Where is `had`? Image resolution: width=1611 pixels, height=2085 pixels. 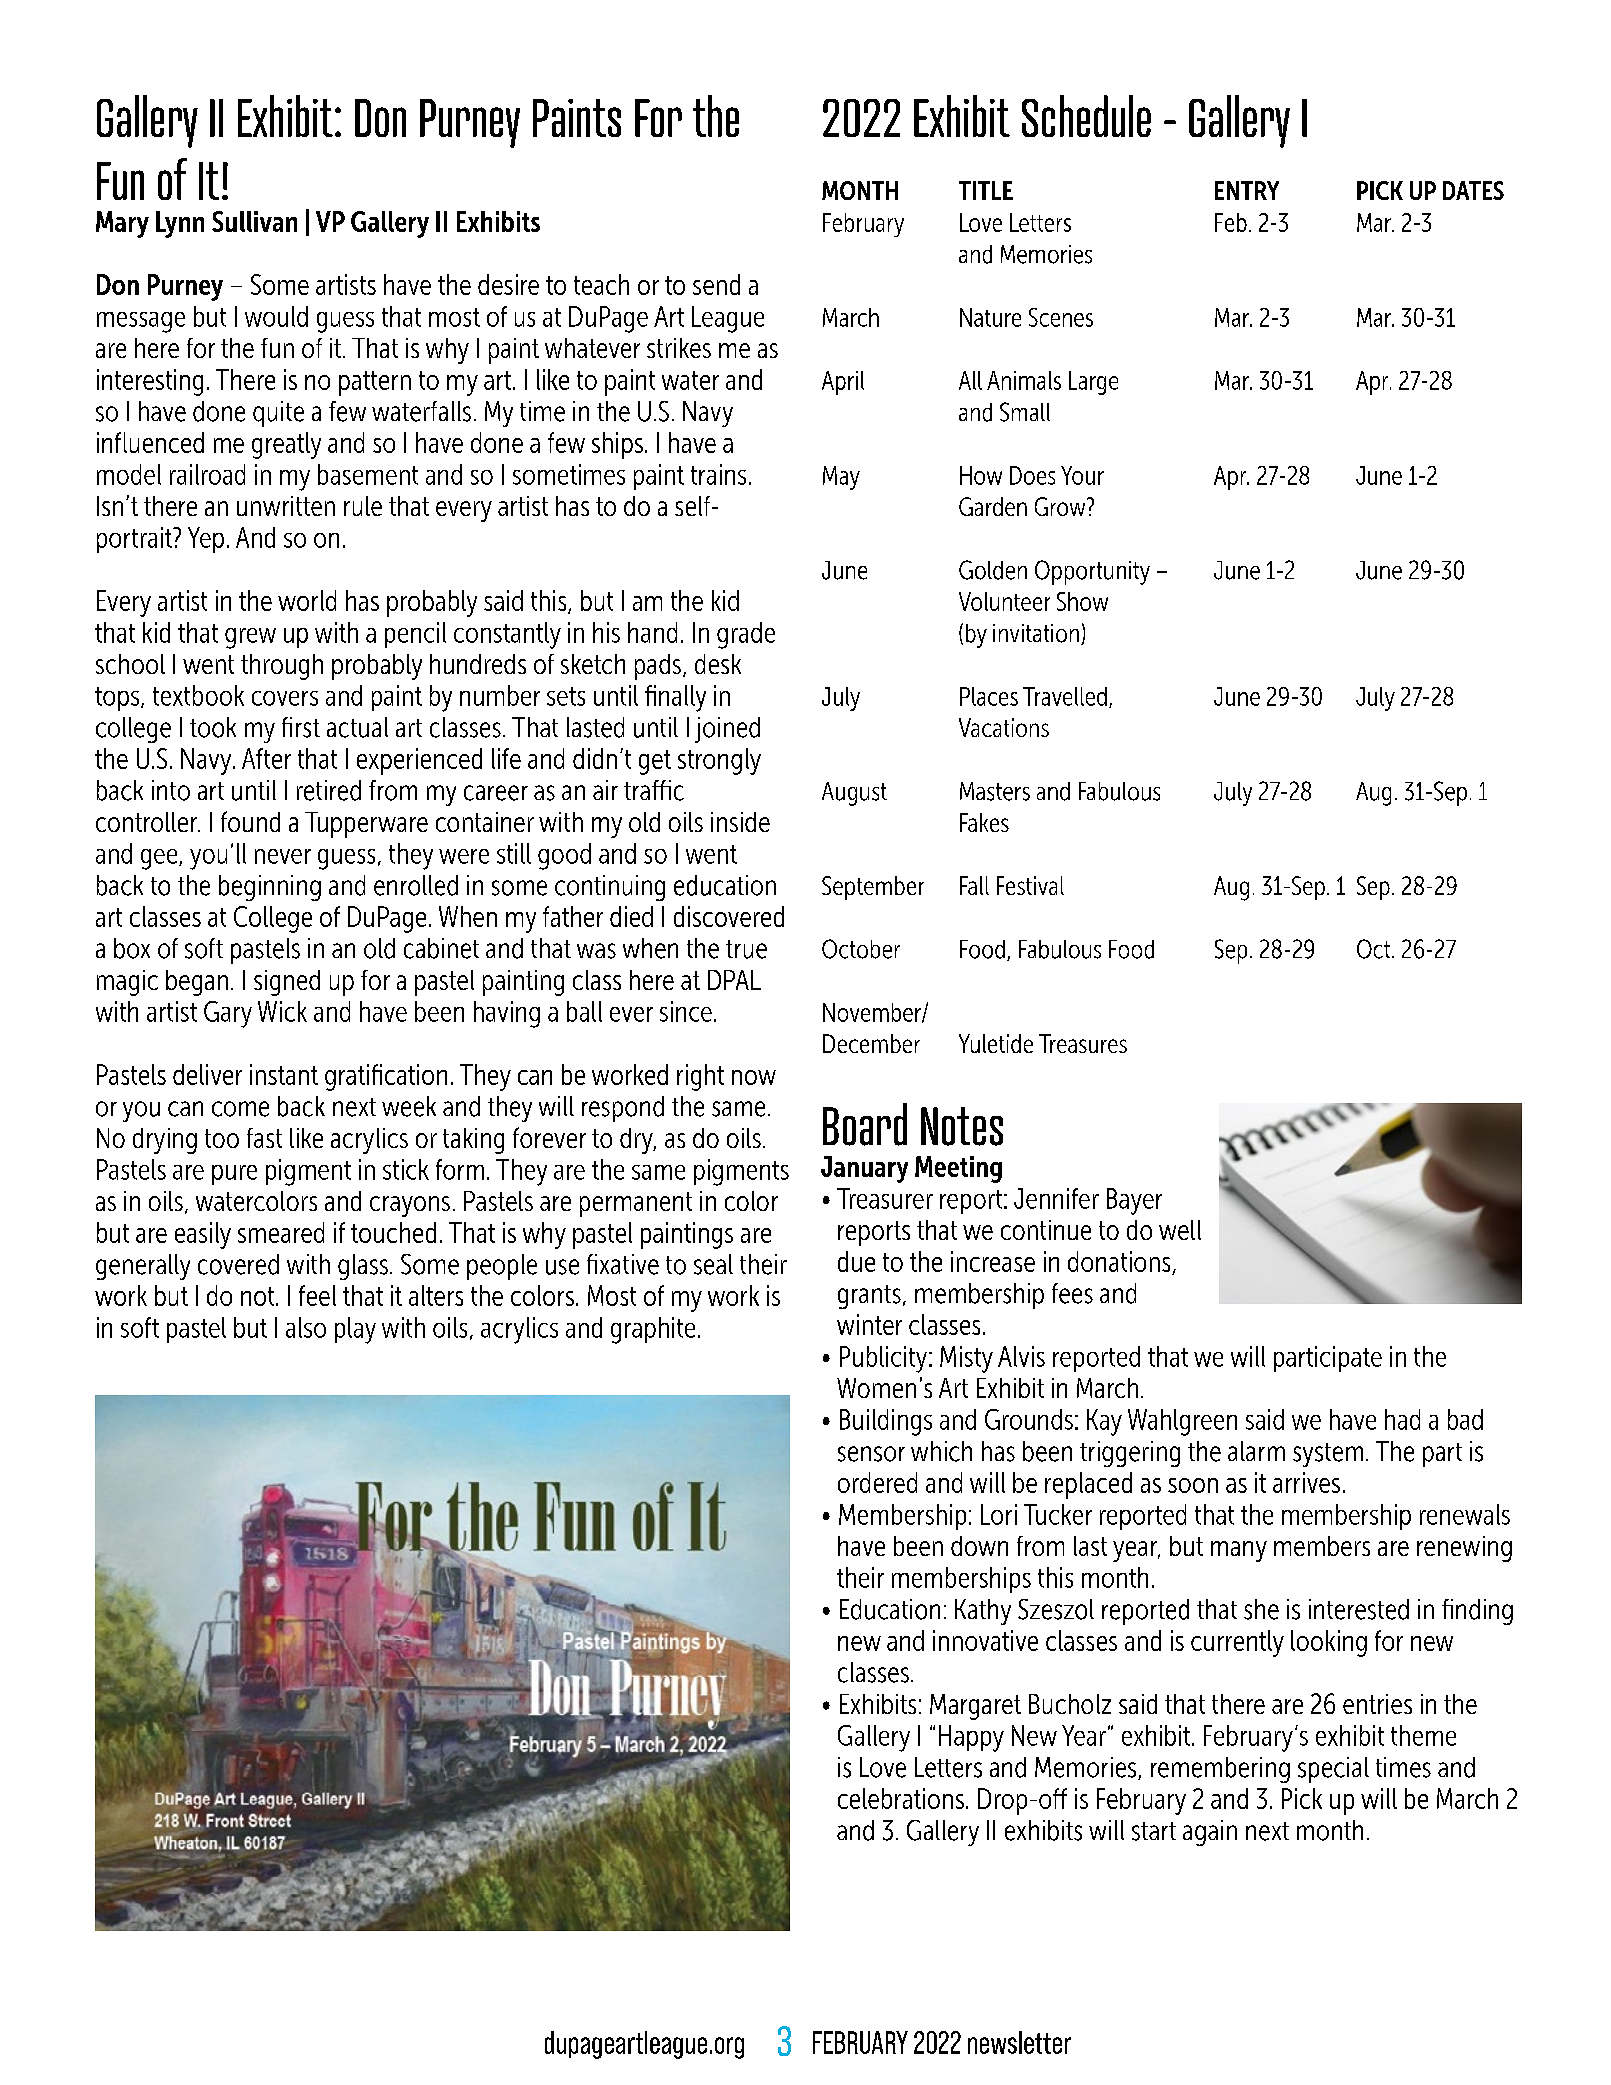 had is located at coordinates (1402, 1419).
